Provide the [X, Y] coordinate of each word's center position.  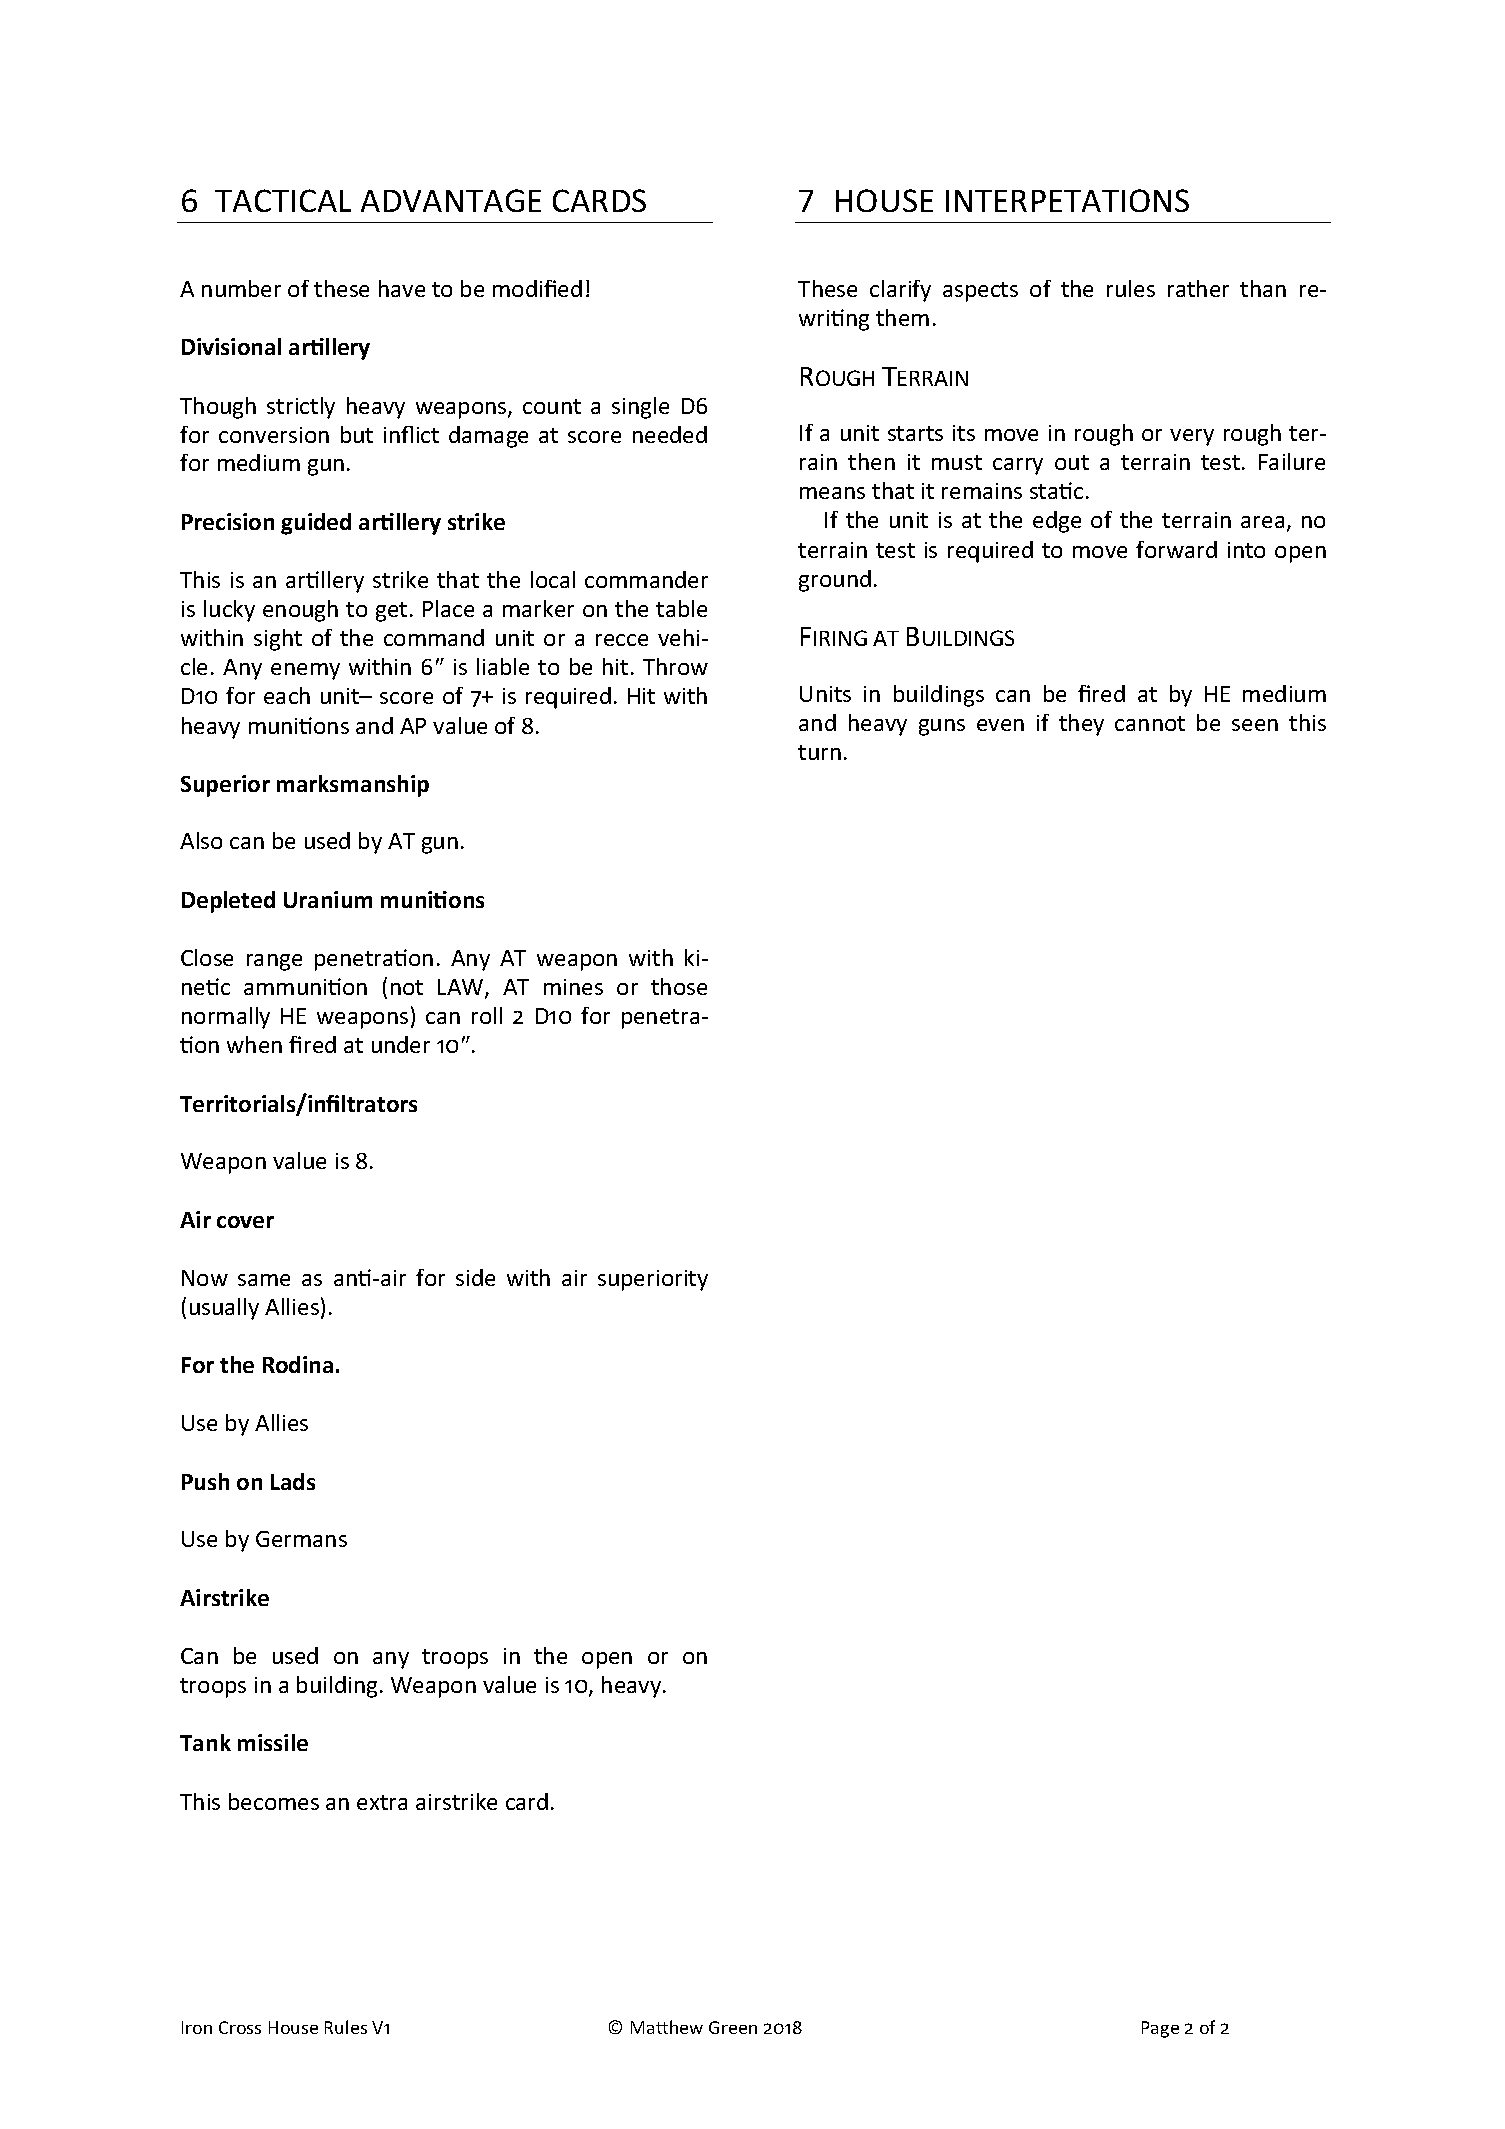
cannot [1150, 723]
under [401, 1044]
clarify [900, 291]
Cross [240, 2027]
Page [1160, 2029]
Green [733, 2027]
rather [1198, 288]
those [679, 986]
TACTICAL [283, 200]
